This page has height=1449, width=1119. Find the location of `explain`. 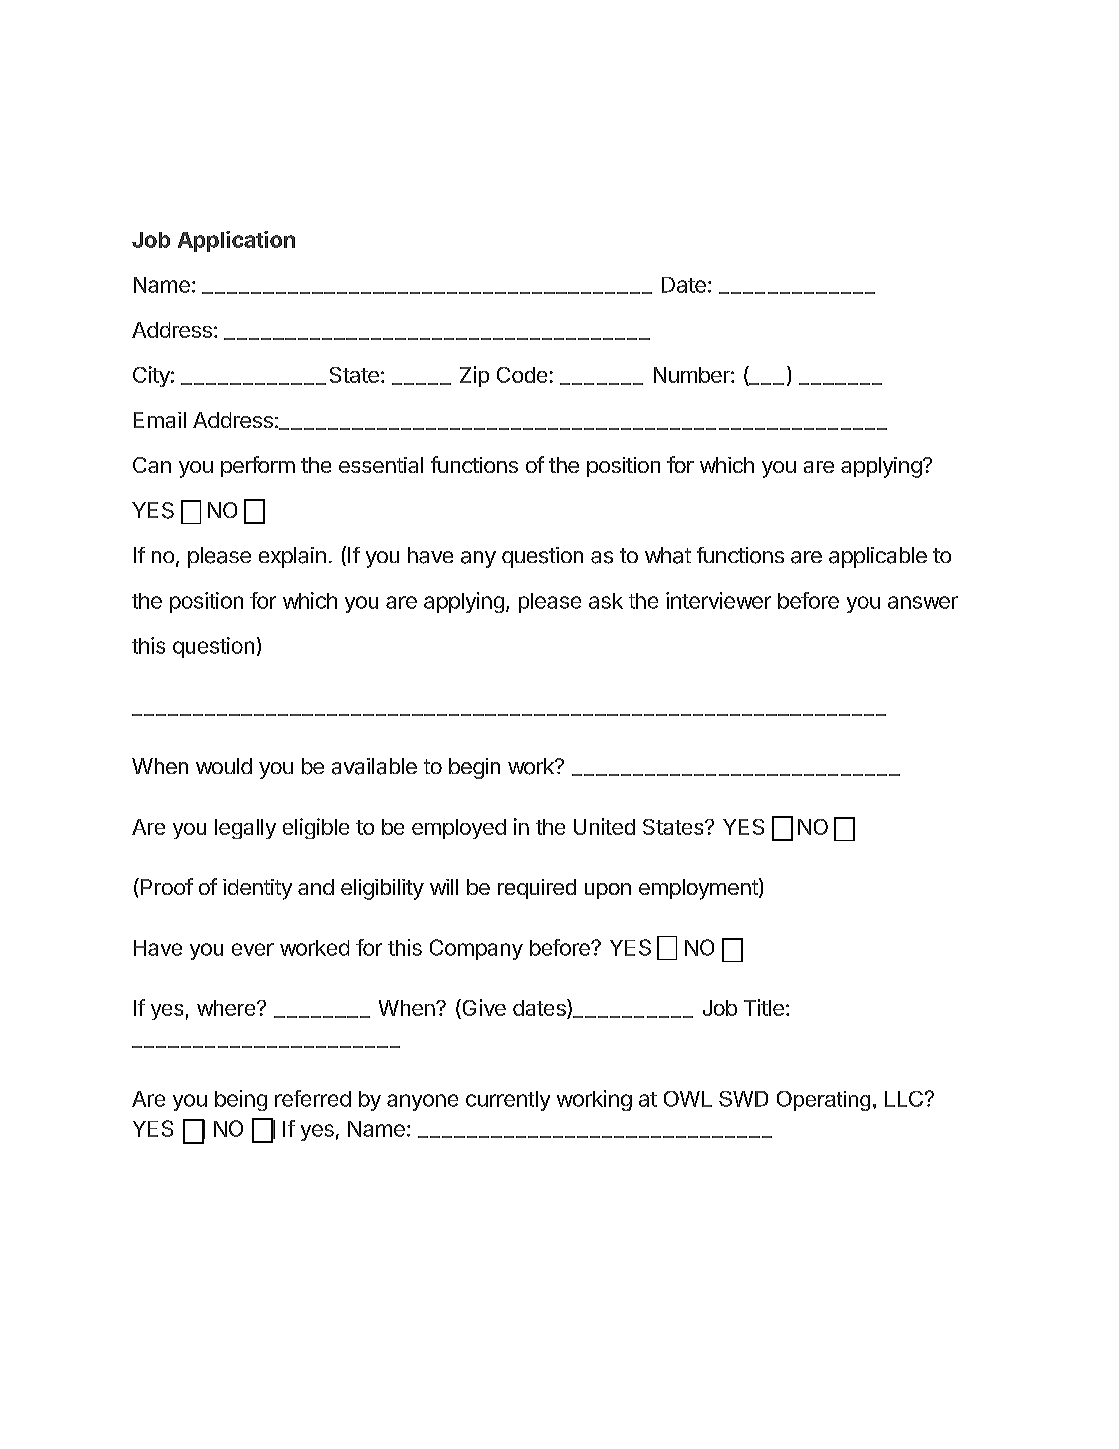

explain is located at coordinates (292, 557).
